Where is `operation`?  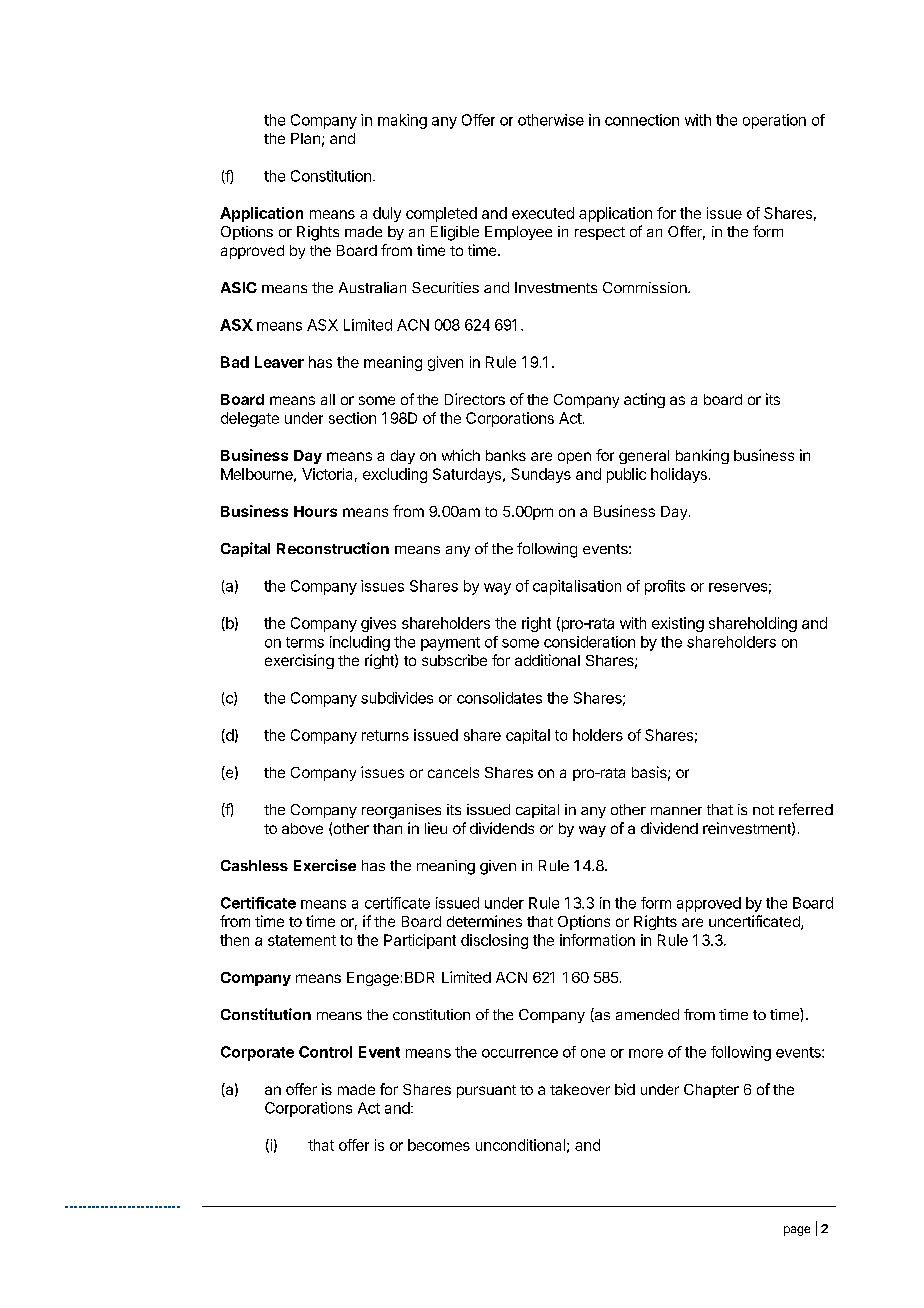
operation is located at coordinates (774, 121).
